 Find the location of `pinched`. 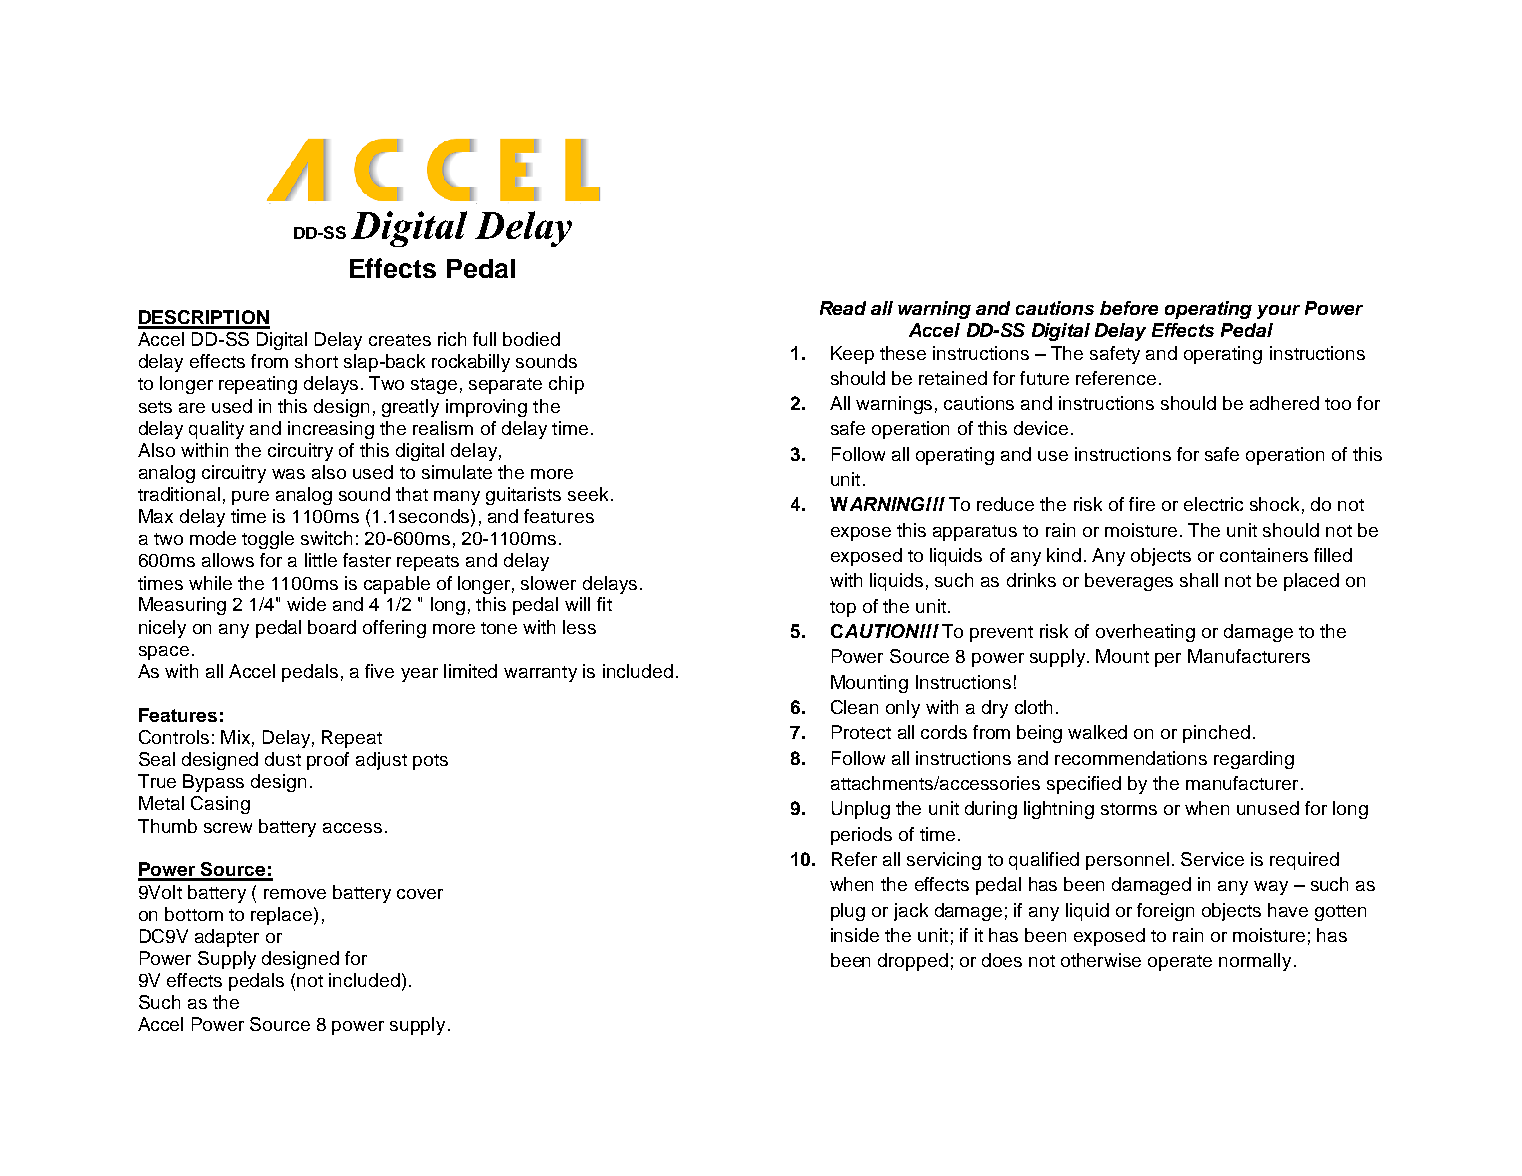

pinched is located at coordinates (1216, 734).
